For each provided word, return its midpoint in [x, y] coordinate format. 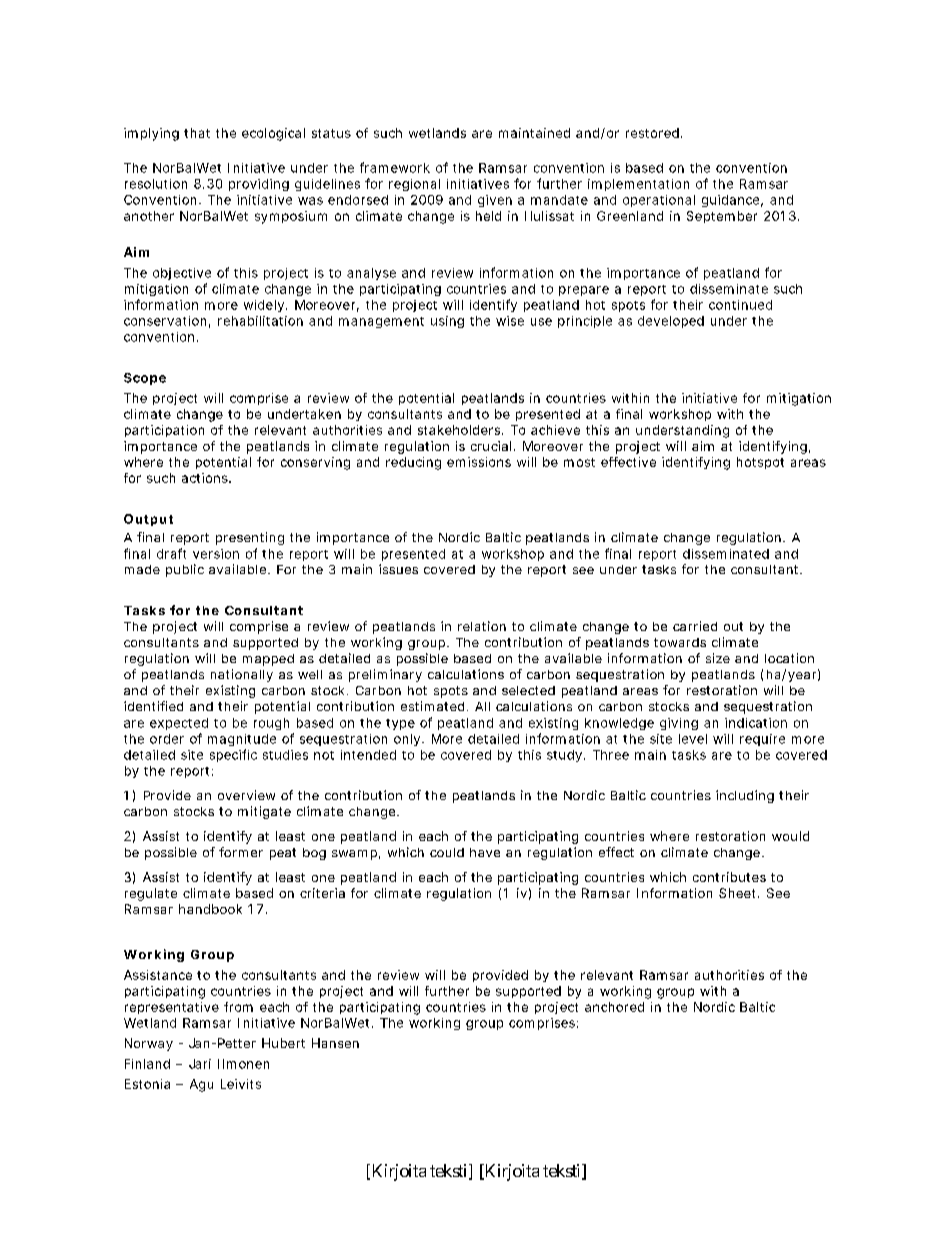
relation [482, 626]
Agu [201, 1085]
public [185, 570]
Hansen [335, 1043]
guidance [730, 201]
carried [695, 626]
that [197, 133]
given [495, 201]
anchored [614, 1007]
